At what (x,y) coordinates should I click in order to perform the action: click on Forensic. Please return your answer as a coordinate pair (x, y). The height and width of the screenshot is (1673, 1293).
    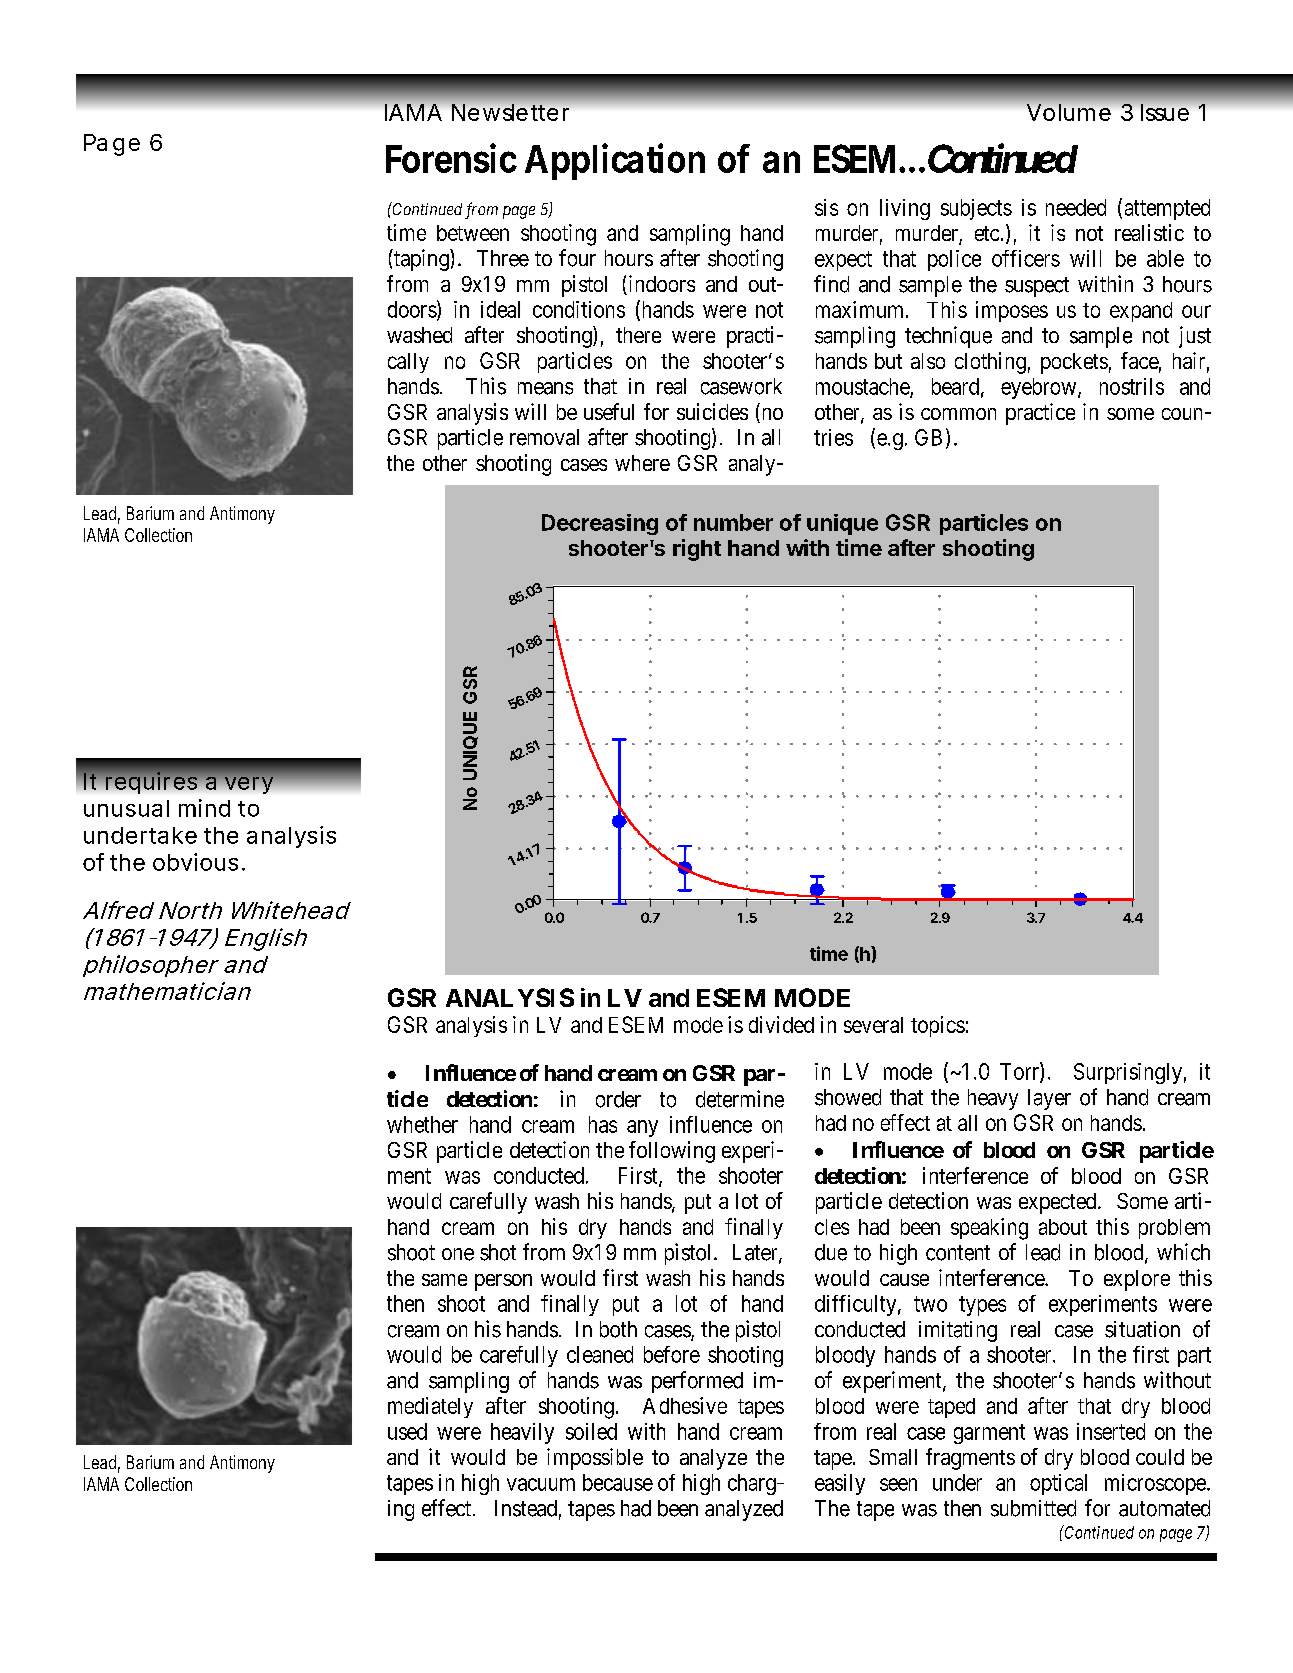
    Looking at the image, I should click on (451, 158).
